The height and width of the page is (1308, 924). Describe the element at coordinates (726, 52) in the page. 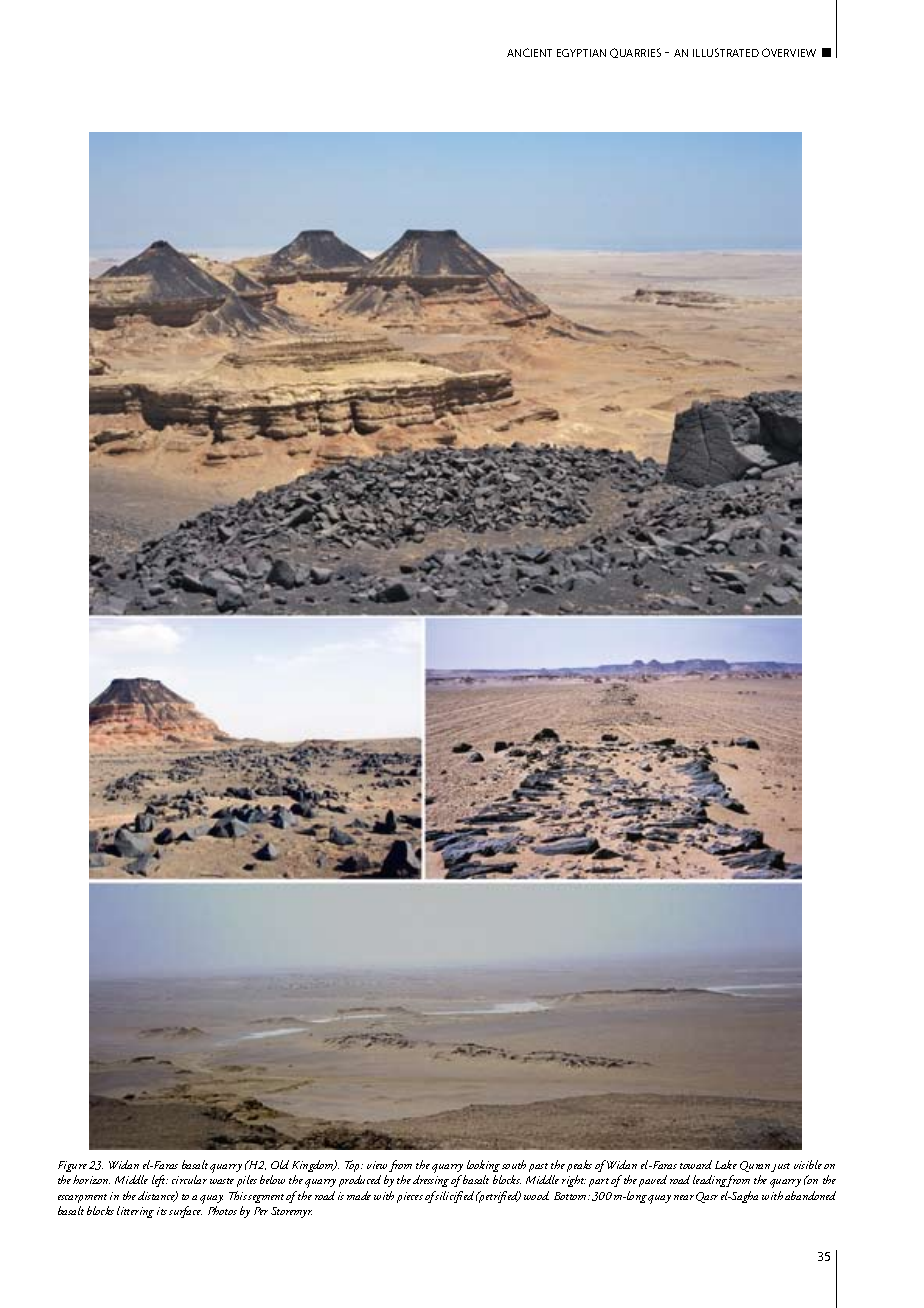

I see `illustrated` at that location.
